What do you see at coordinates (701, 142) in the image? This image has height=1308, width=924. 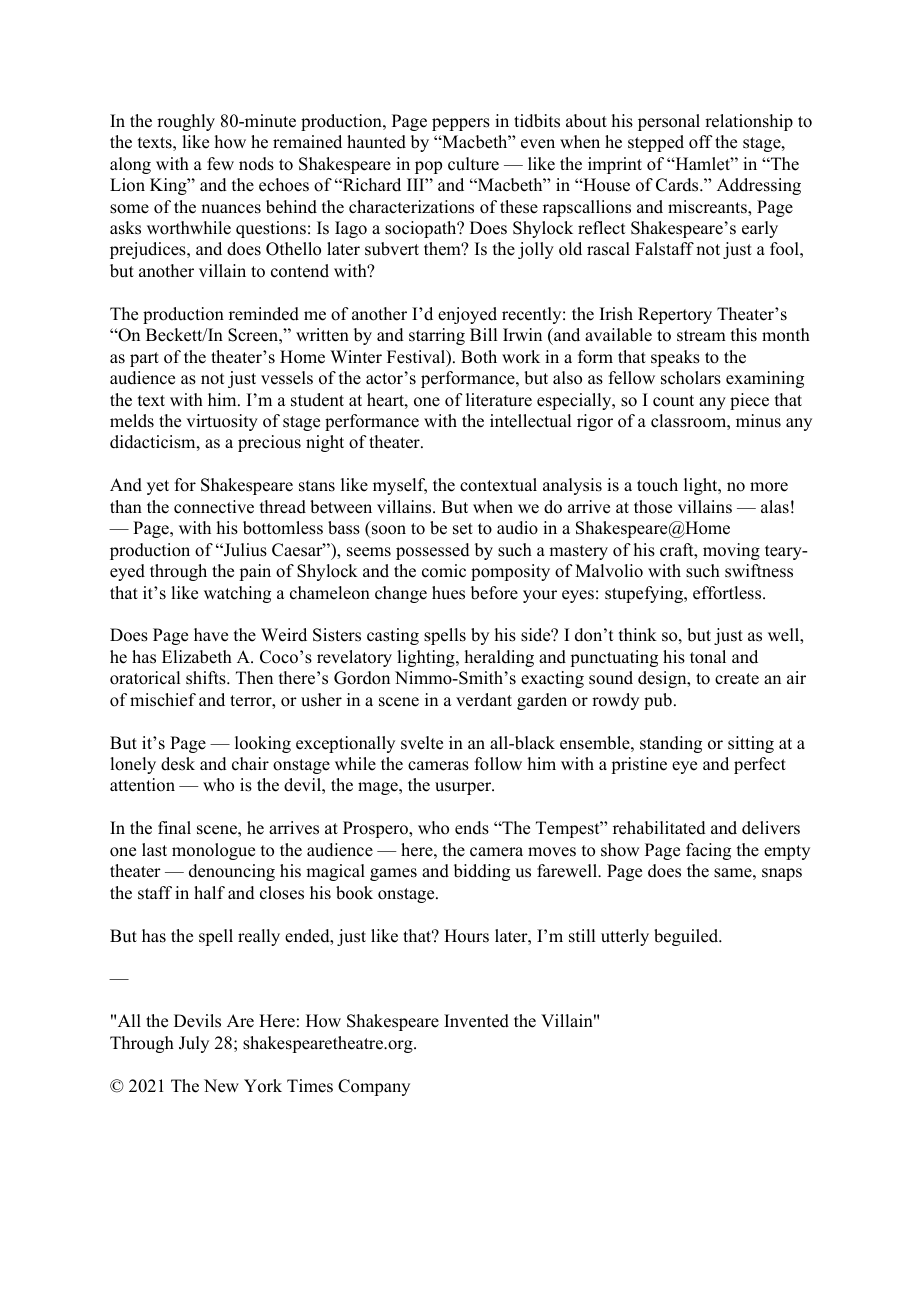 I see `off` at bounding box center [701, 142].
